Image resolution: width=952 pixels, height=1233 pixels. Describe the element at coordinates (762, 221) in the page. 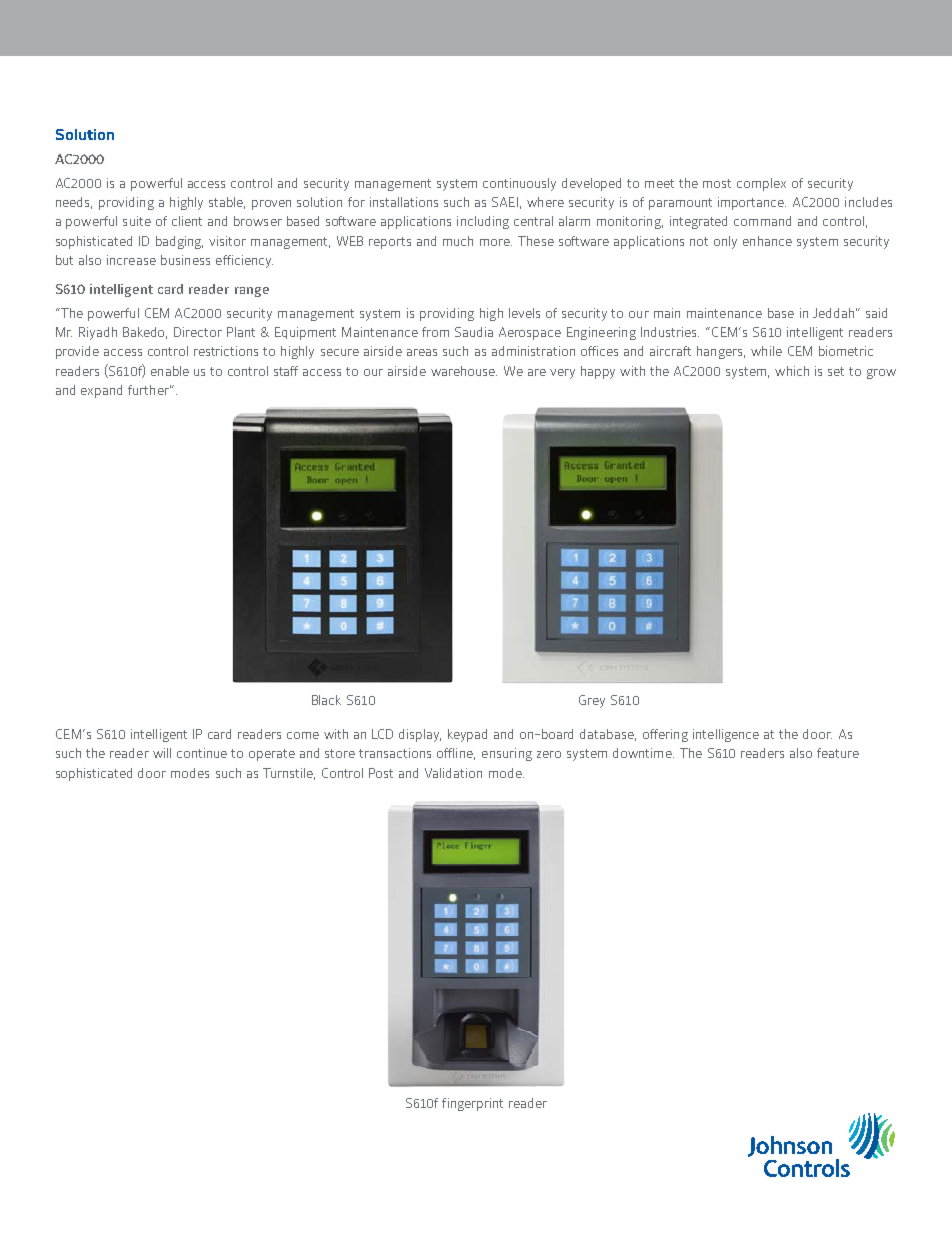

I see `command` at that location.
